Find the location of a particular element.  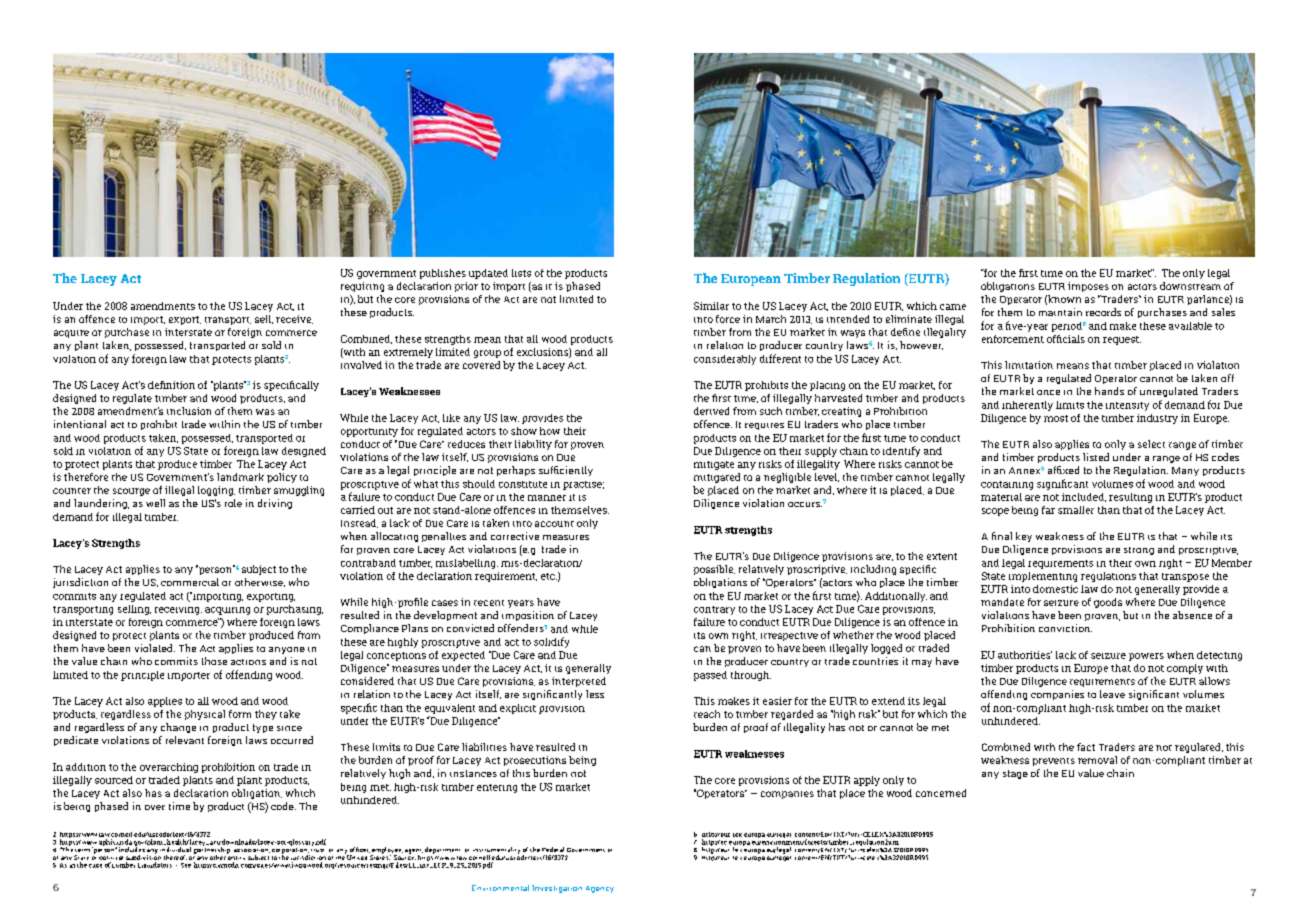

derived is located at coordinates (711, 411).
